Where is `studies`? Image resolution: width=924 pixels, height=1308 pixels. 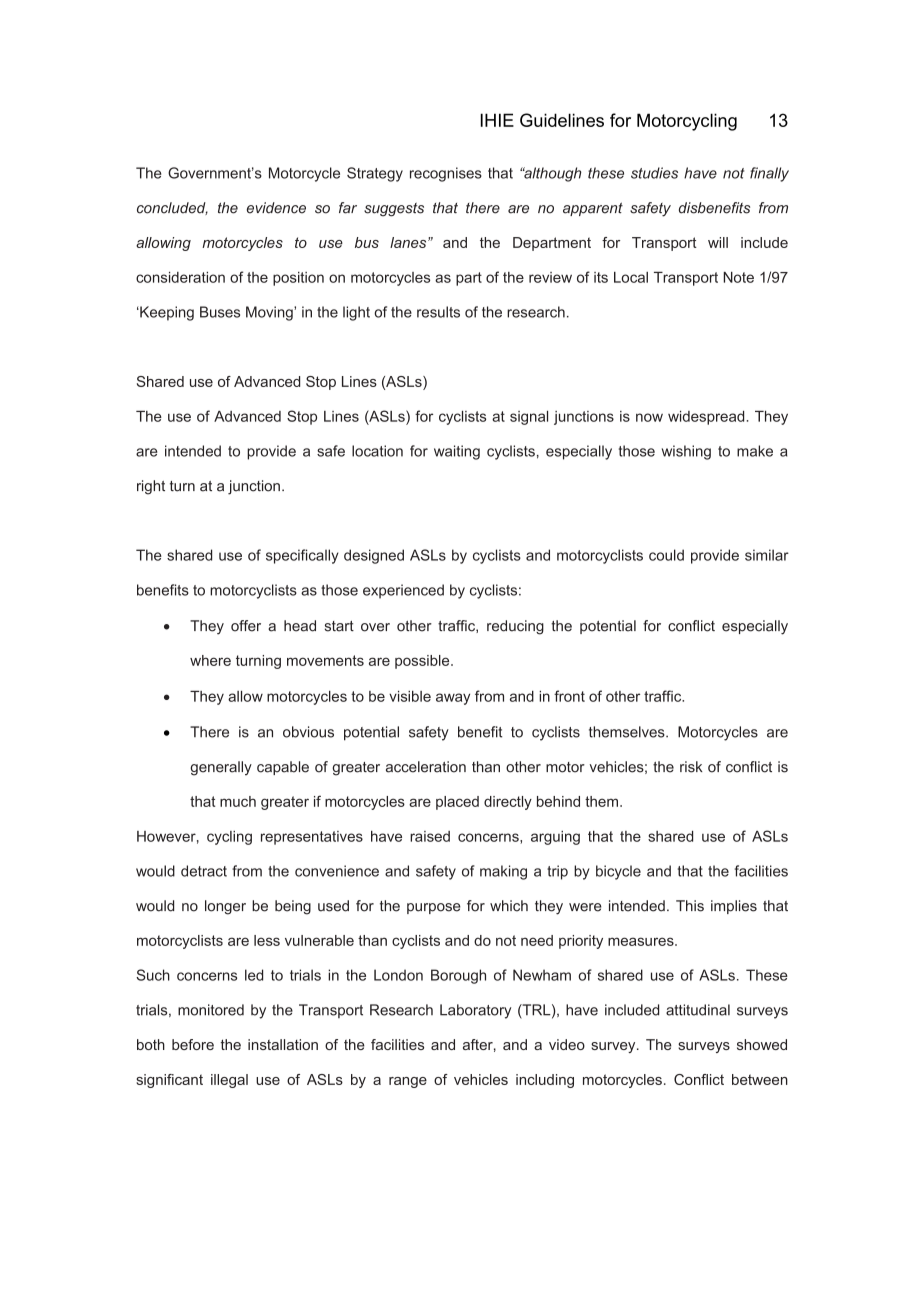
studies is located at coordinates (654, 173).
